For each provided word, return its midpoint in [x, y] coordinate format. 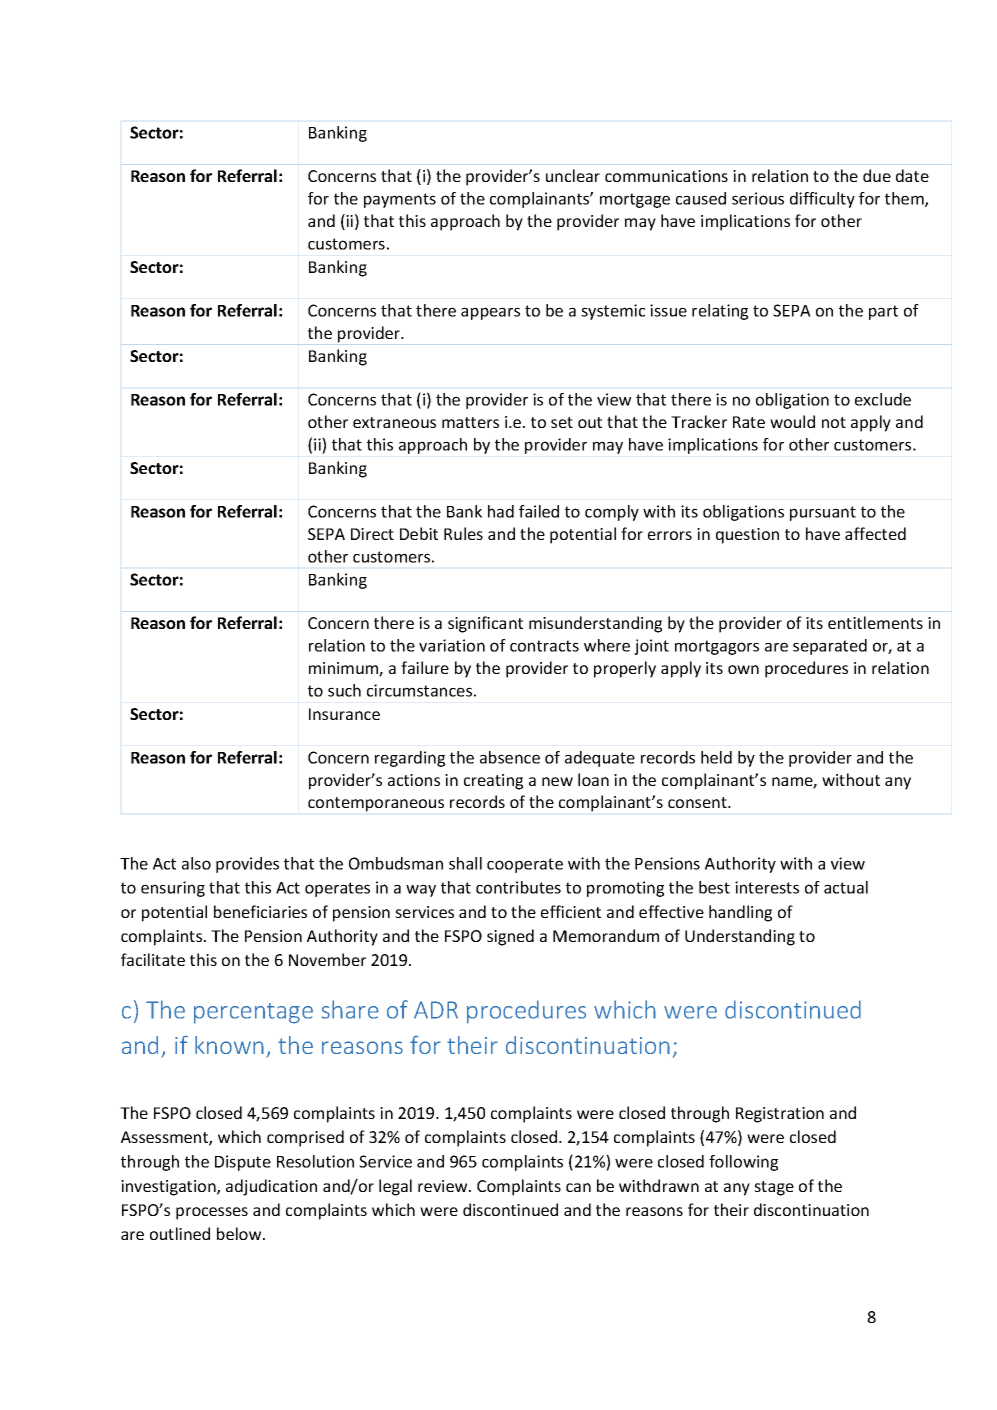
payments [400, 200]
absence [510, 757]
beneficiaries [260, 911]
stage [774, 1188]
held [716, 757]
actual [846, 887]
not [834, 422]
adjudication [271, 1187]
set [562, 422]
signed [510, 937]
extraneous [394, 422]
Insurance [344, 714]
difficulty [822, 200]
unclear [573, 175]
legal [395, 1187]
